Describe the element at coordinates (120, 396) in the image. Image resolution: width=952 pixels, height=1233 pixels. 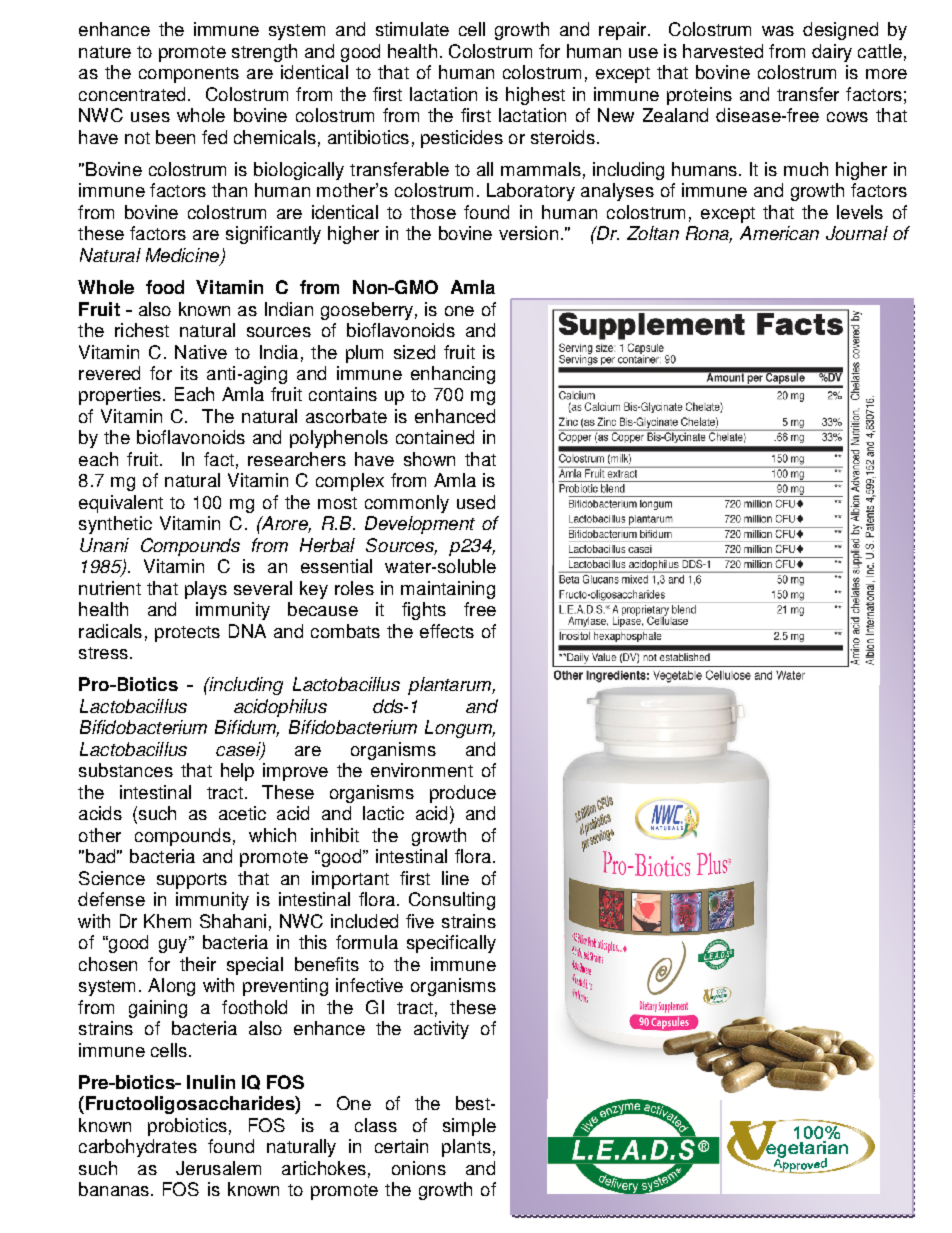
I see `properties` at that location.
